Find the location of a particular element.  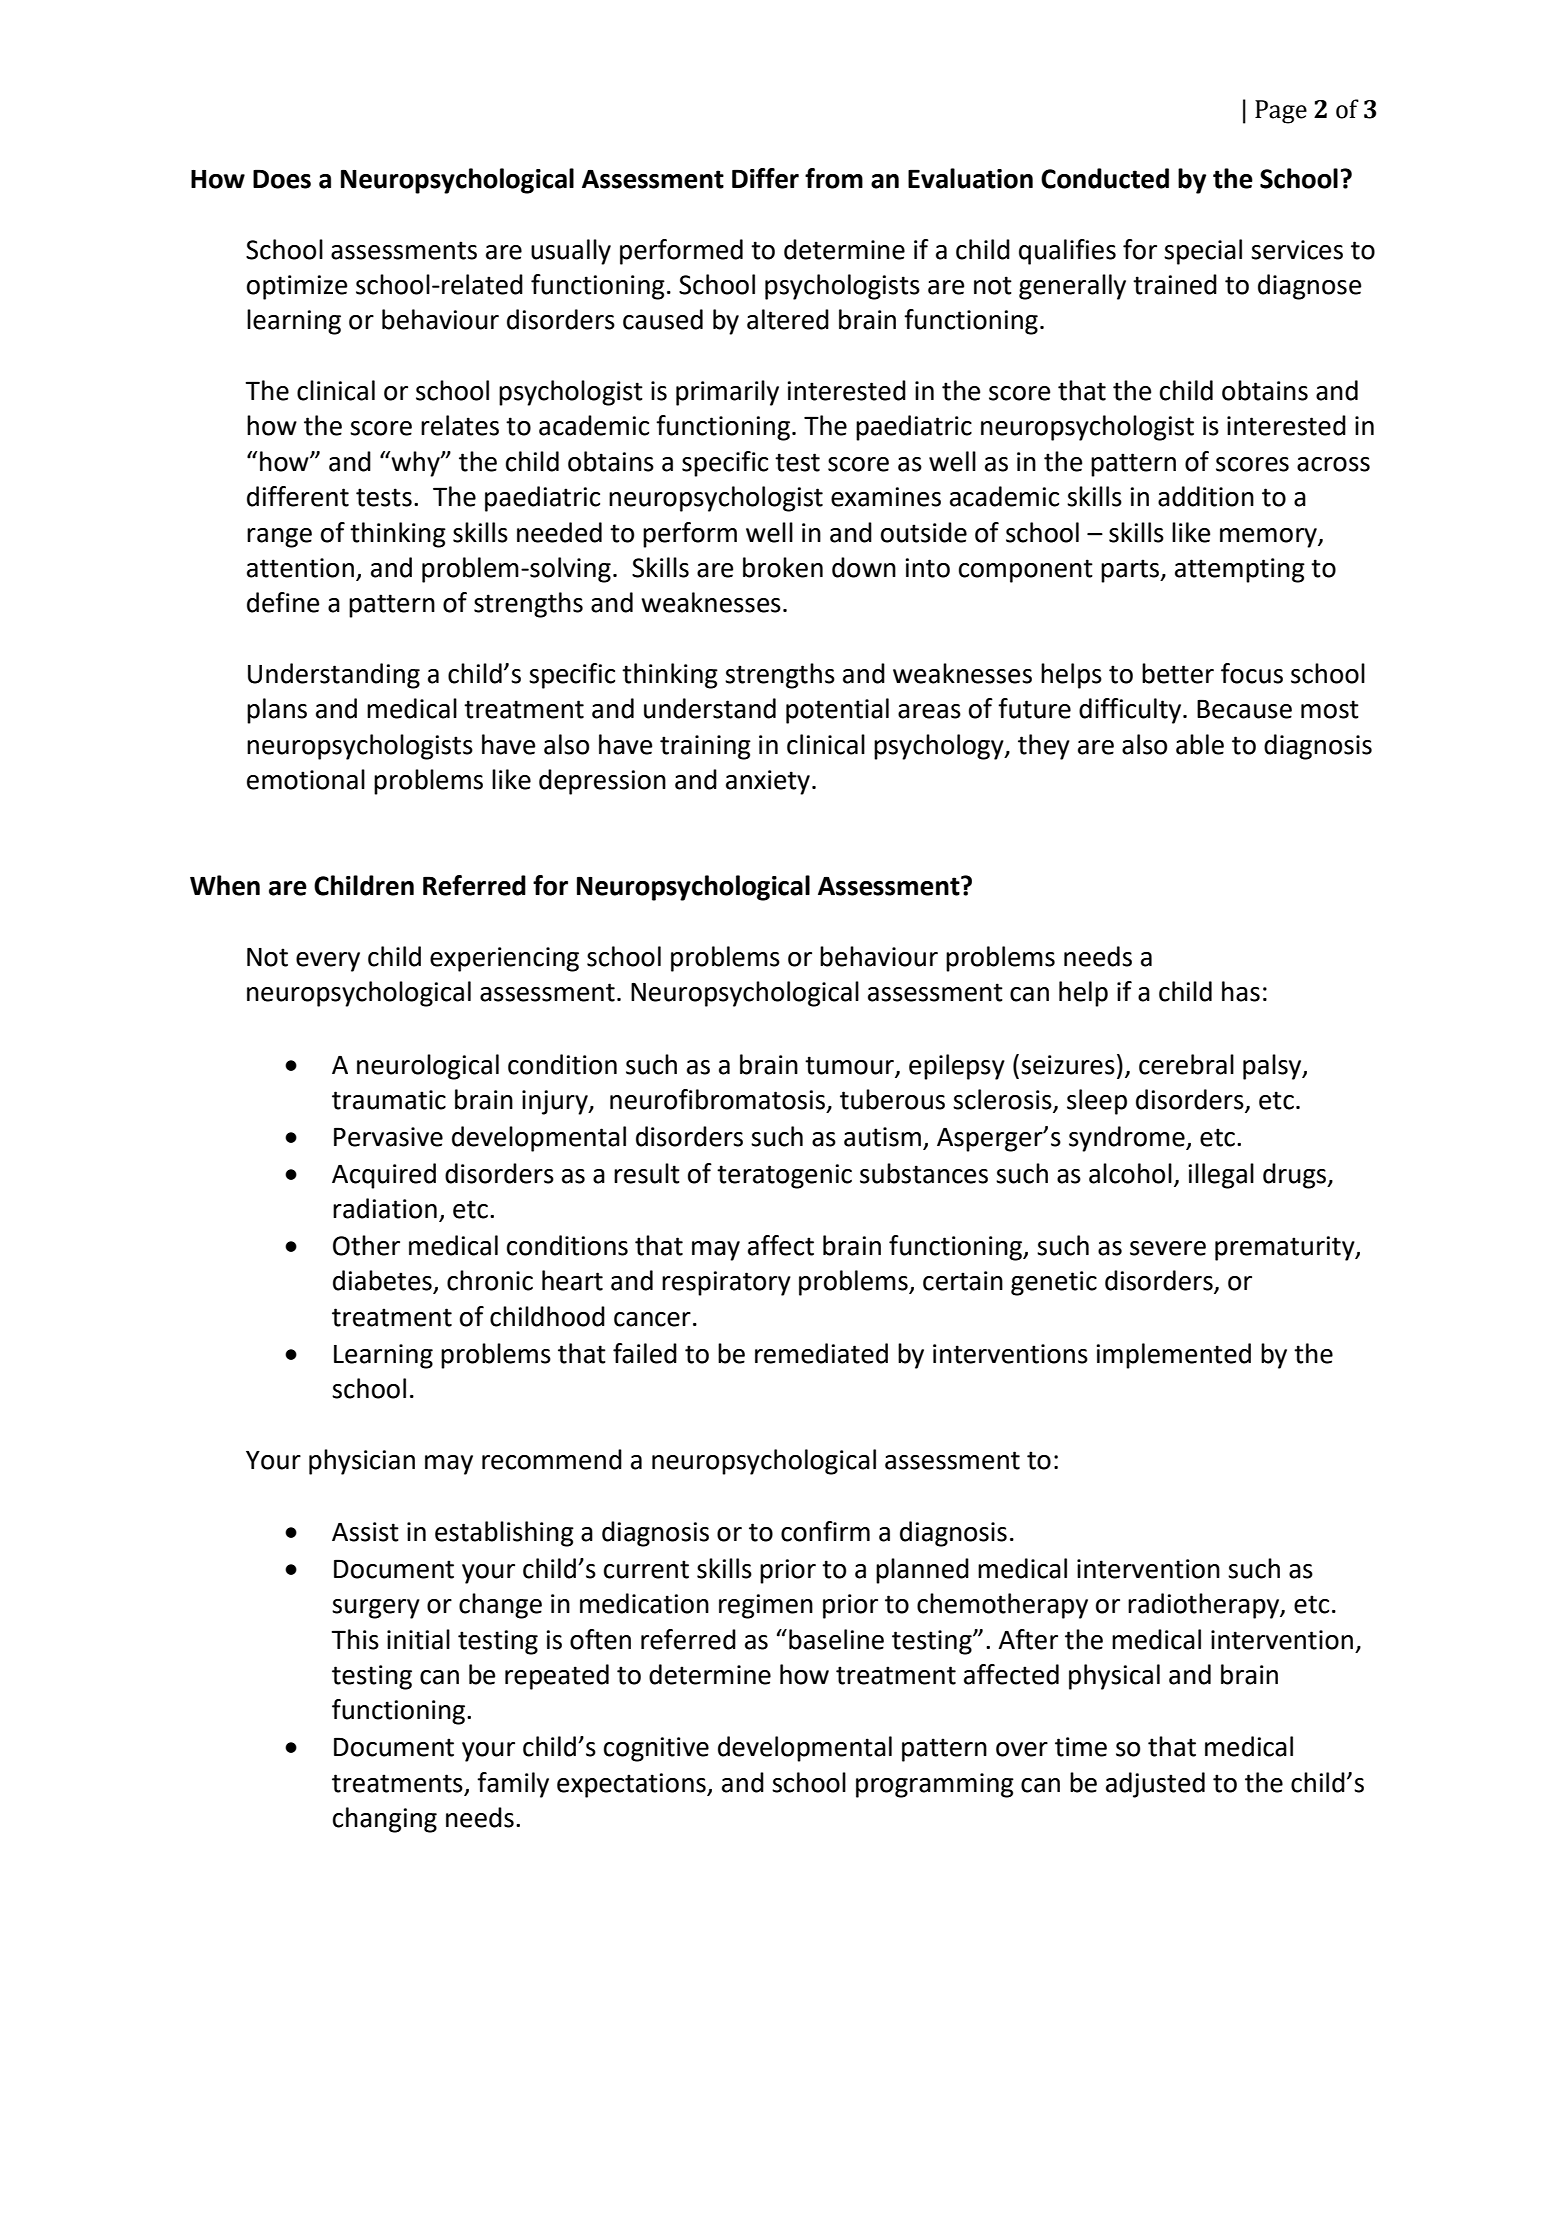

every is located at coordinates (328, 962).
